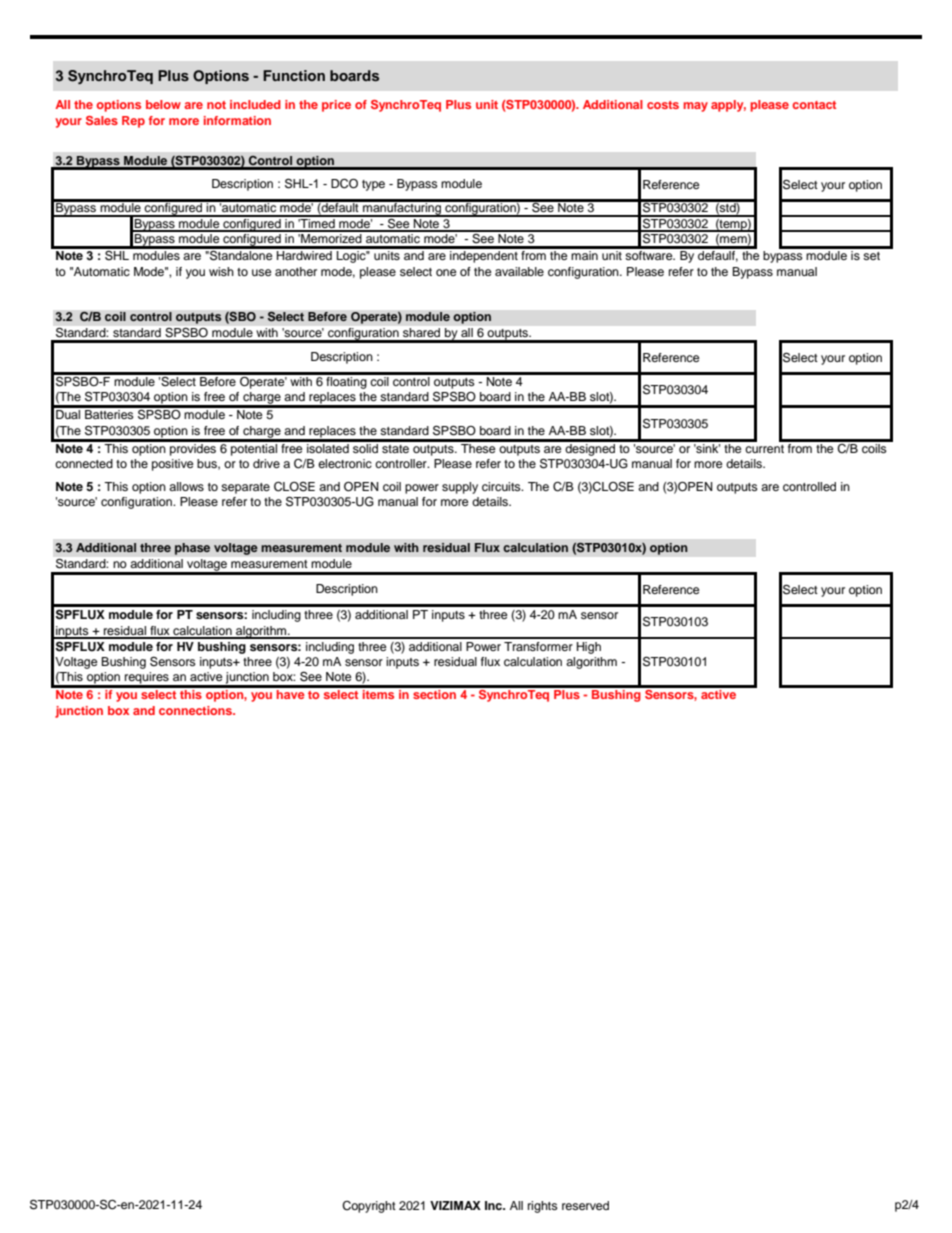 The width and height of the document is (952, 1233). I want to click on Copyright, so click(369, 1207).
